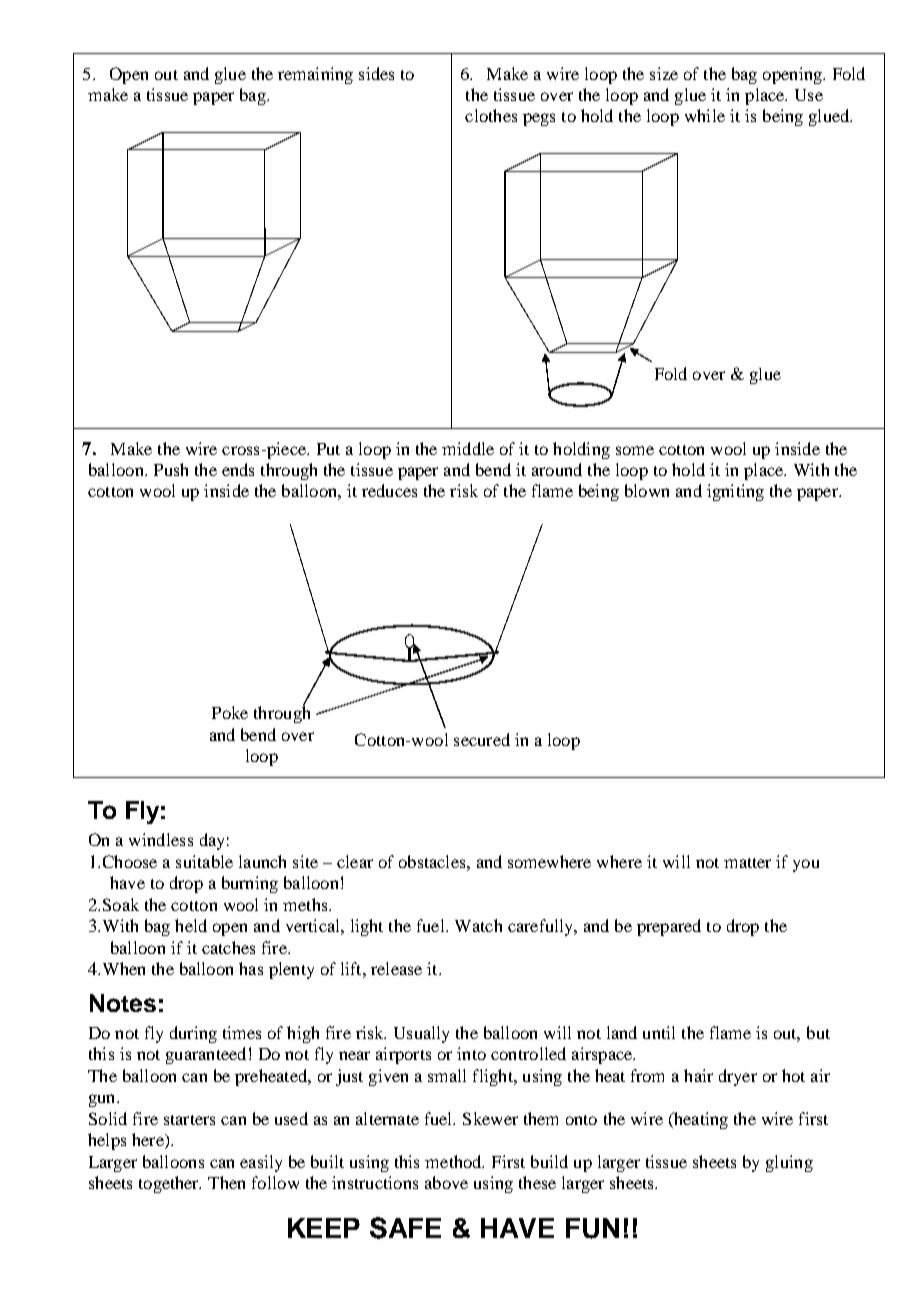 The image size is (924, 1308). I want to click on above, so click(446, 1182).
